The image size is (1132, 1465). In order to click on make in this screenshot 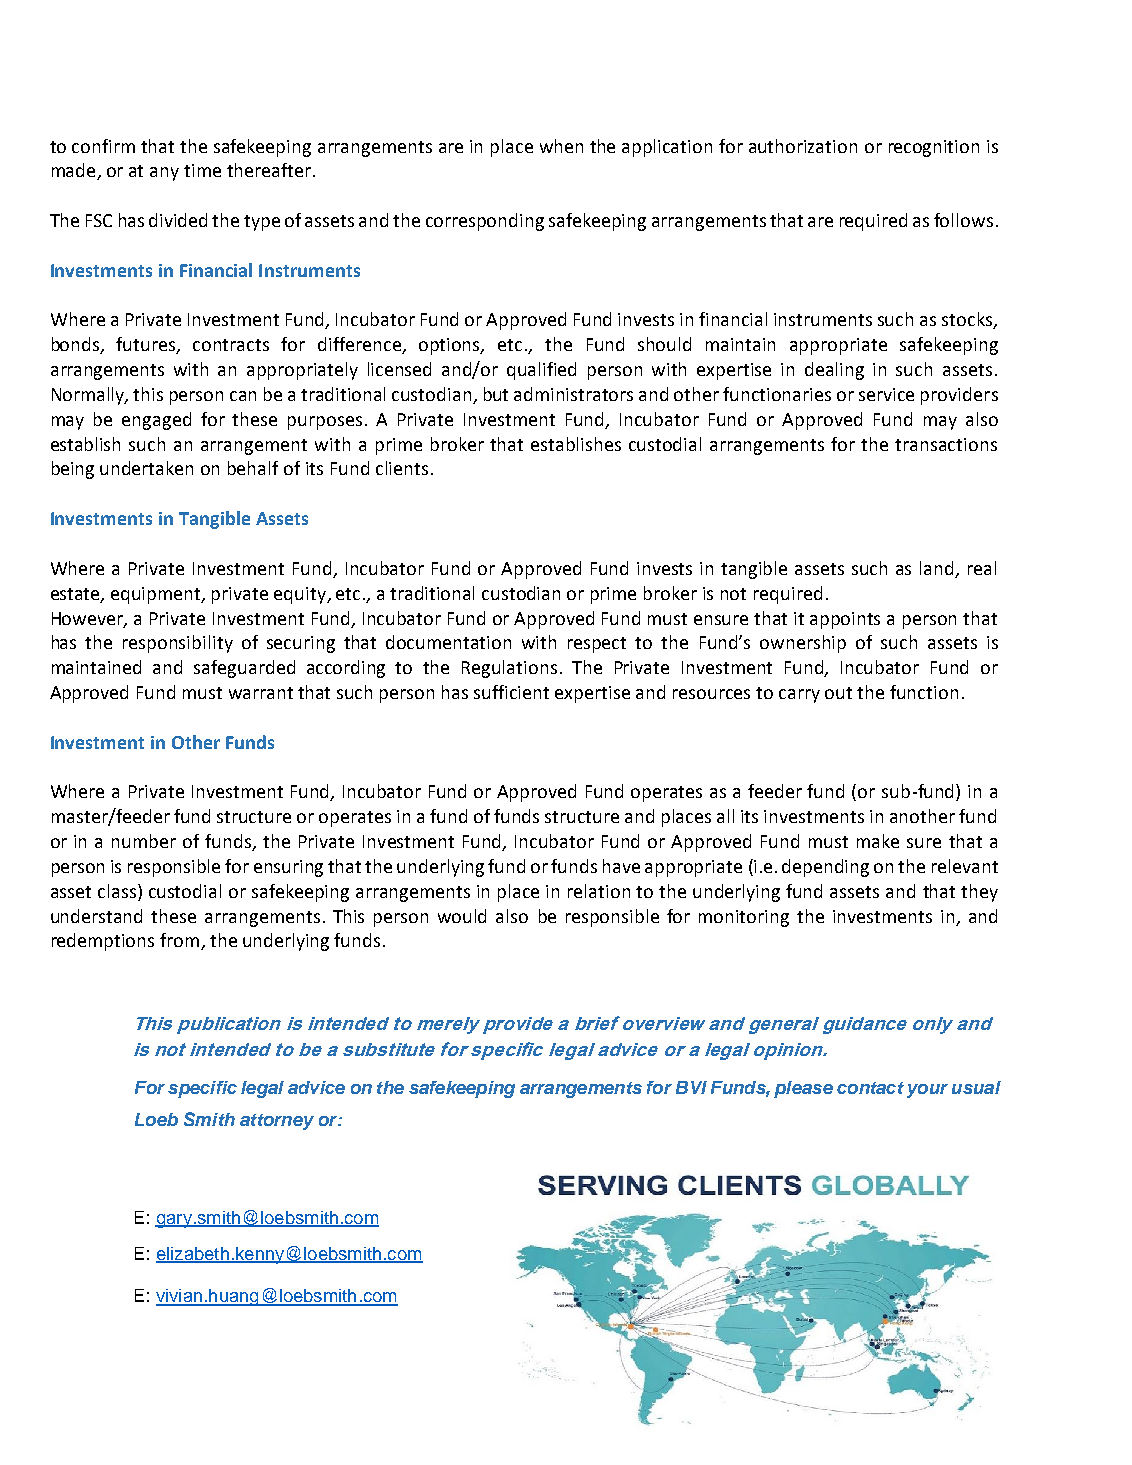, I will do `click(878, 841)`.
